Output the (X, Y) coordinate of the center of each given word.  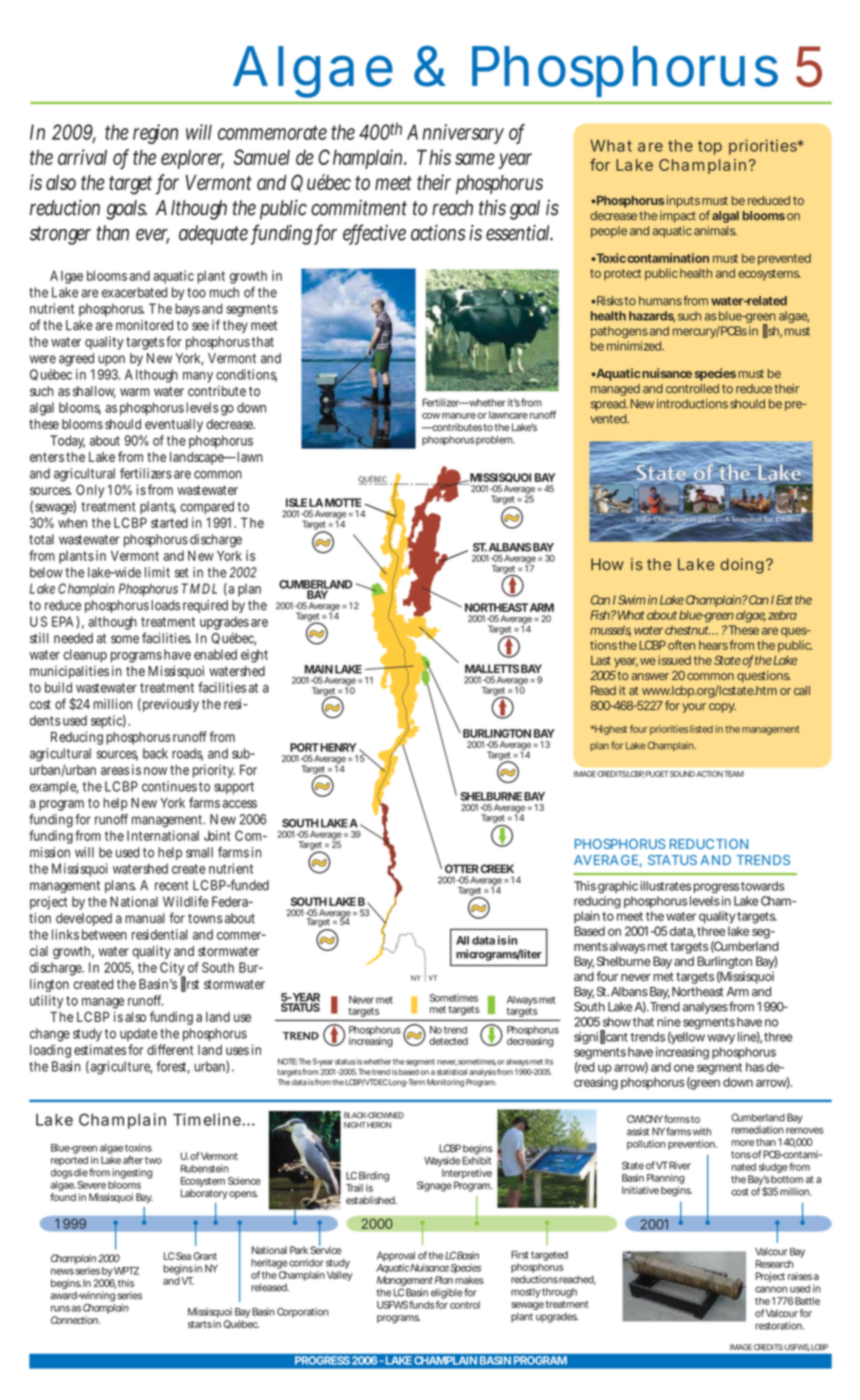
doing (744, 566)
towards (763, 886)
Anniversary (455, 134)
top (710, 148)
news (62, 1271)
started (169, 523)
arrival (82, 157)
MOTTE (343, 502)
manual (145, 918)
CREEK (497, 868)
